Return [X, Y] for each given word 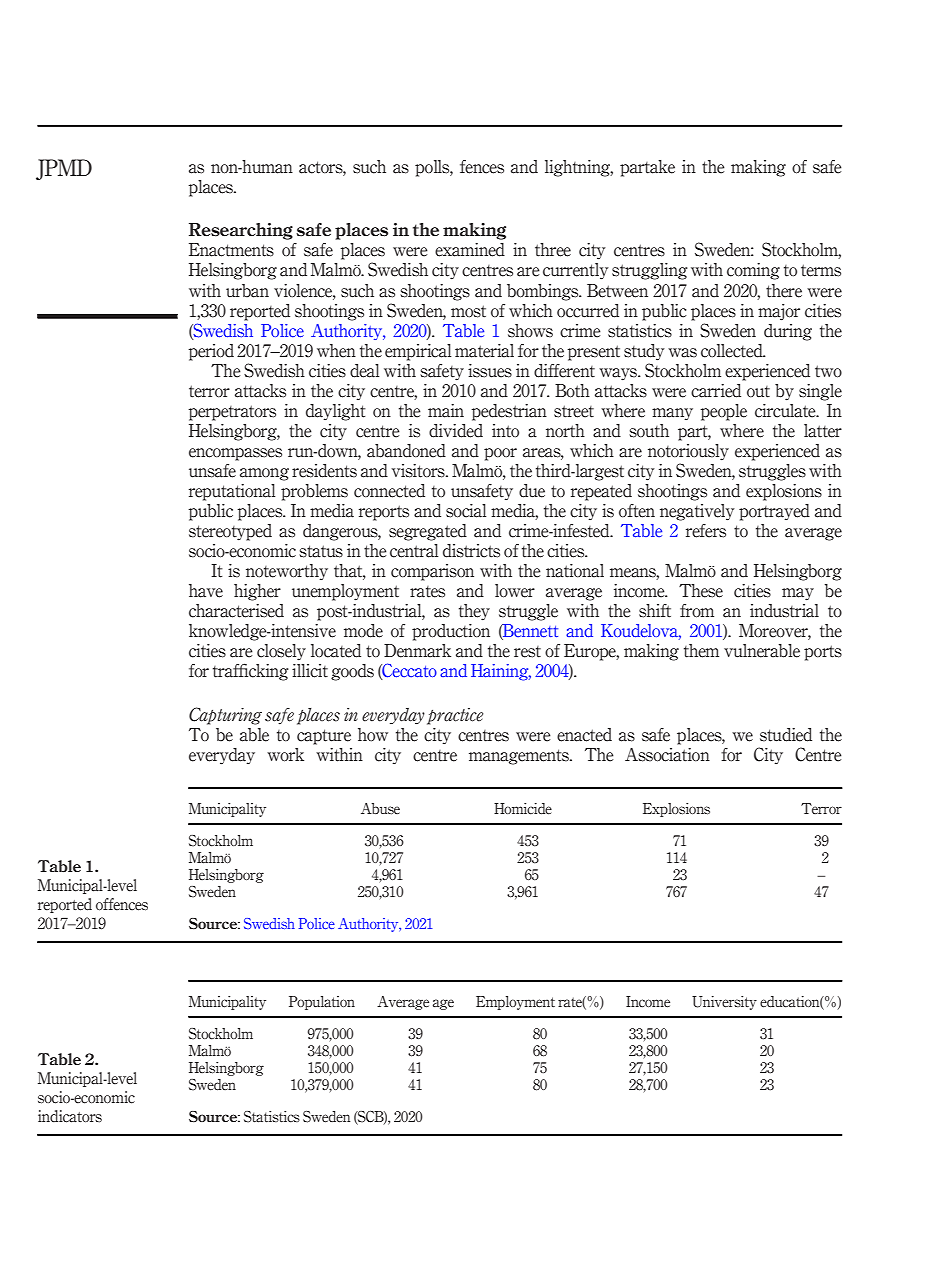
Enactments [231, 250]
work [285, 755]
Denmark [417, 651]
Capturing [225, 716]
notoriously [688, 452]
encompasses [235, 454]
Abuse [380, 809]
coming [753, 271]
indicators [70, 1116]
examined [470, 250]
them [701, 651]
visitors [419, 471]
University [724, 1003]
